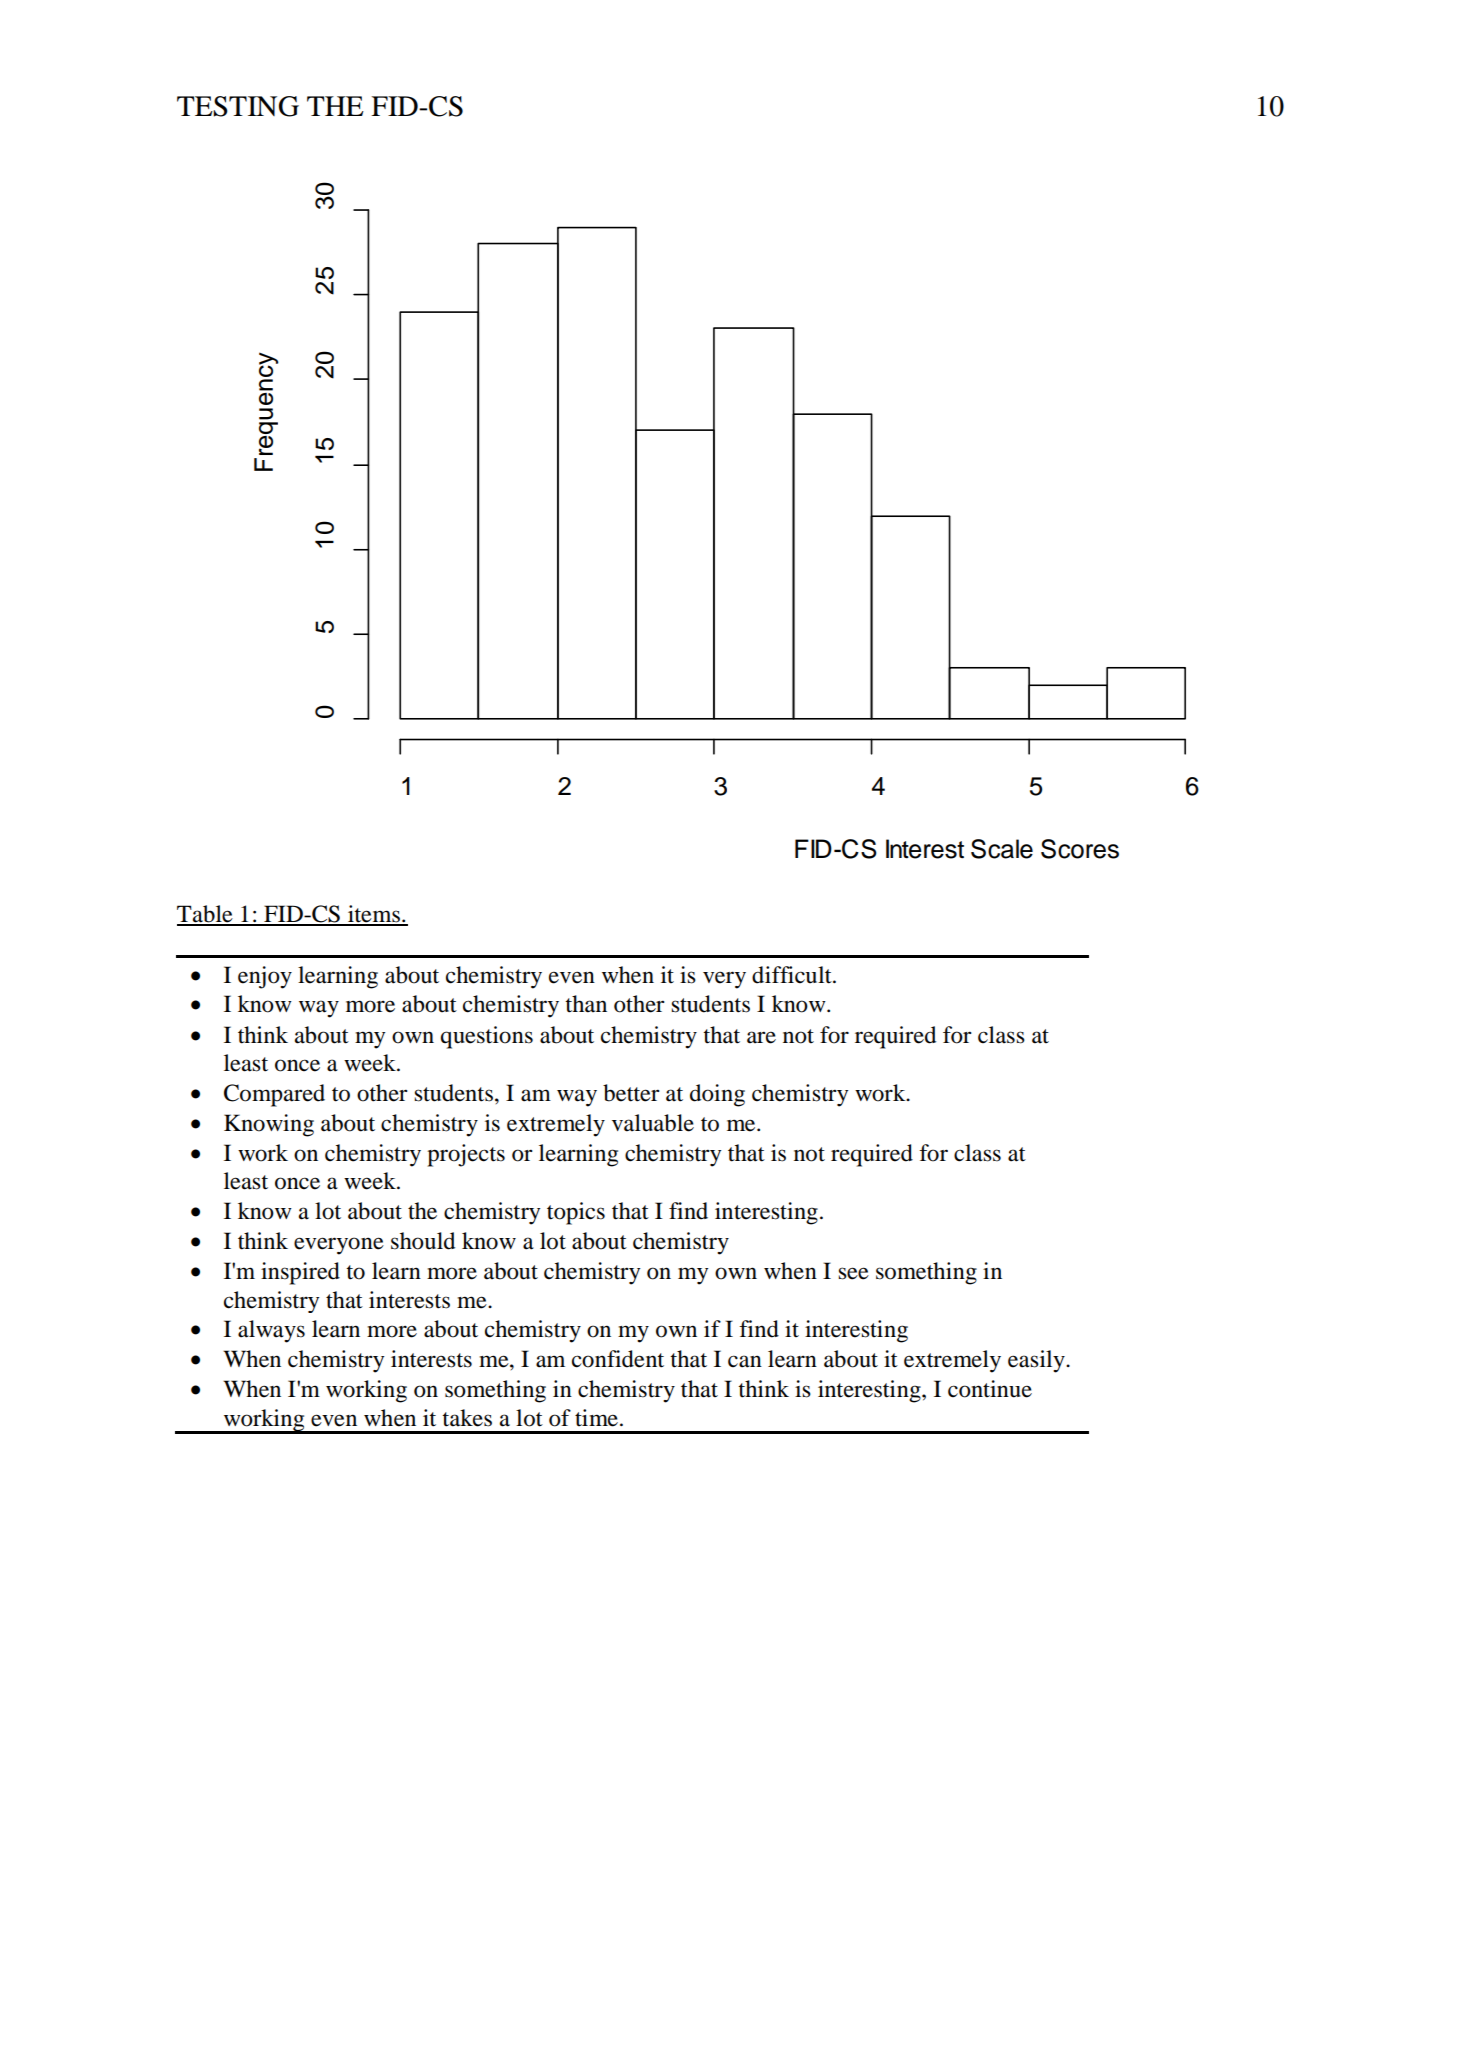 The height and width of the image is (2068, 1461). What do you see at coordinates (618, 1359) in the image?
I see `confident` at bounding box center [618, 1359].
